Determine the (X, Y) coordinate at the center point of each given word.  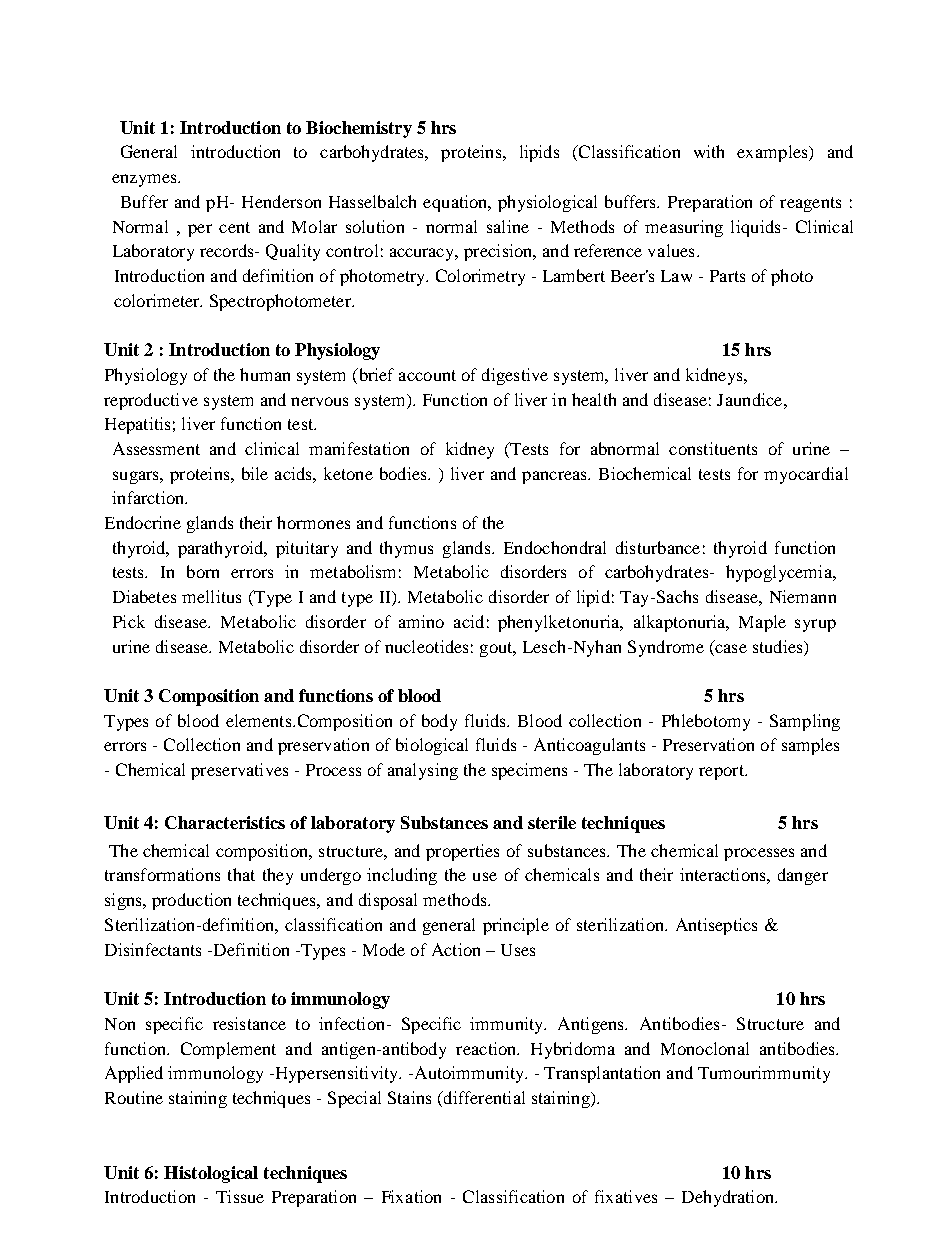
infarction (149, 497)
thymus (406, 549)
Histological (211, 1174)
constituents (713, 448)
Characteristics (225, 822)
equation (456, 203)
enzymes (145, 180)
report (722, 772)
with (709, 151)
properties (462, 852)
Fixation (411, 1196)
